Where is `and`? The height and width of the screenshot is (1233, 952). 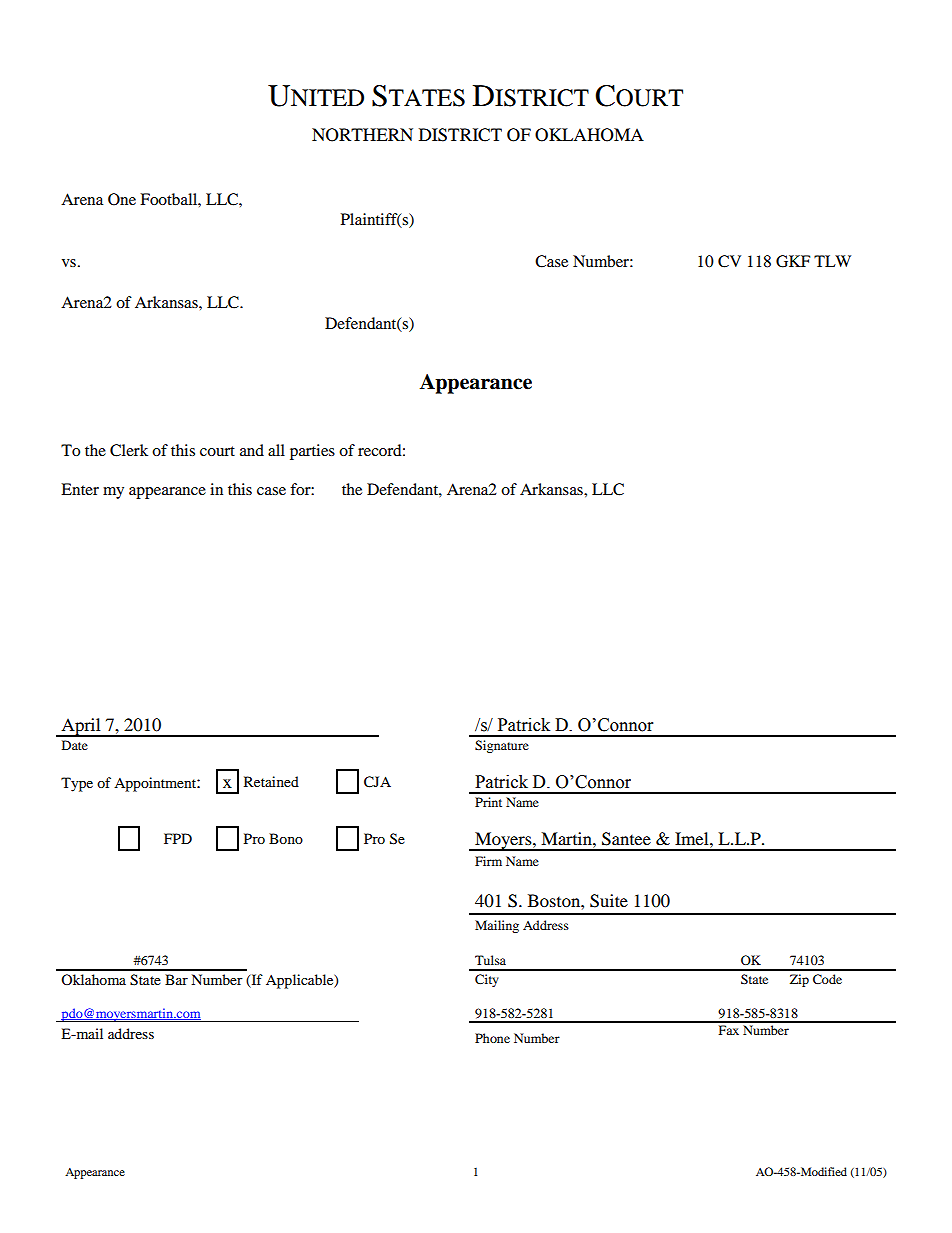
and is located at coordinates (252, 450).
